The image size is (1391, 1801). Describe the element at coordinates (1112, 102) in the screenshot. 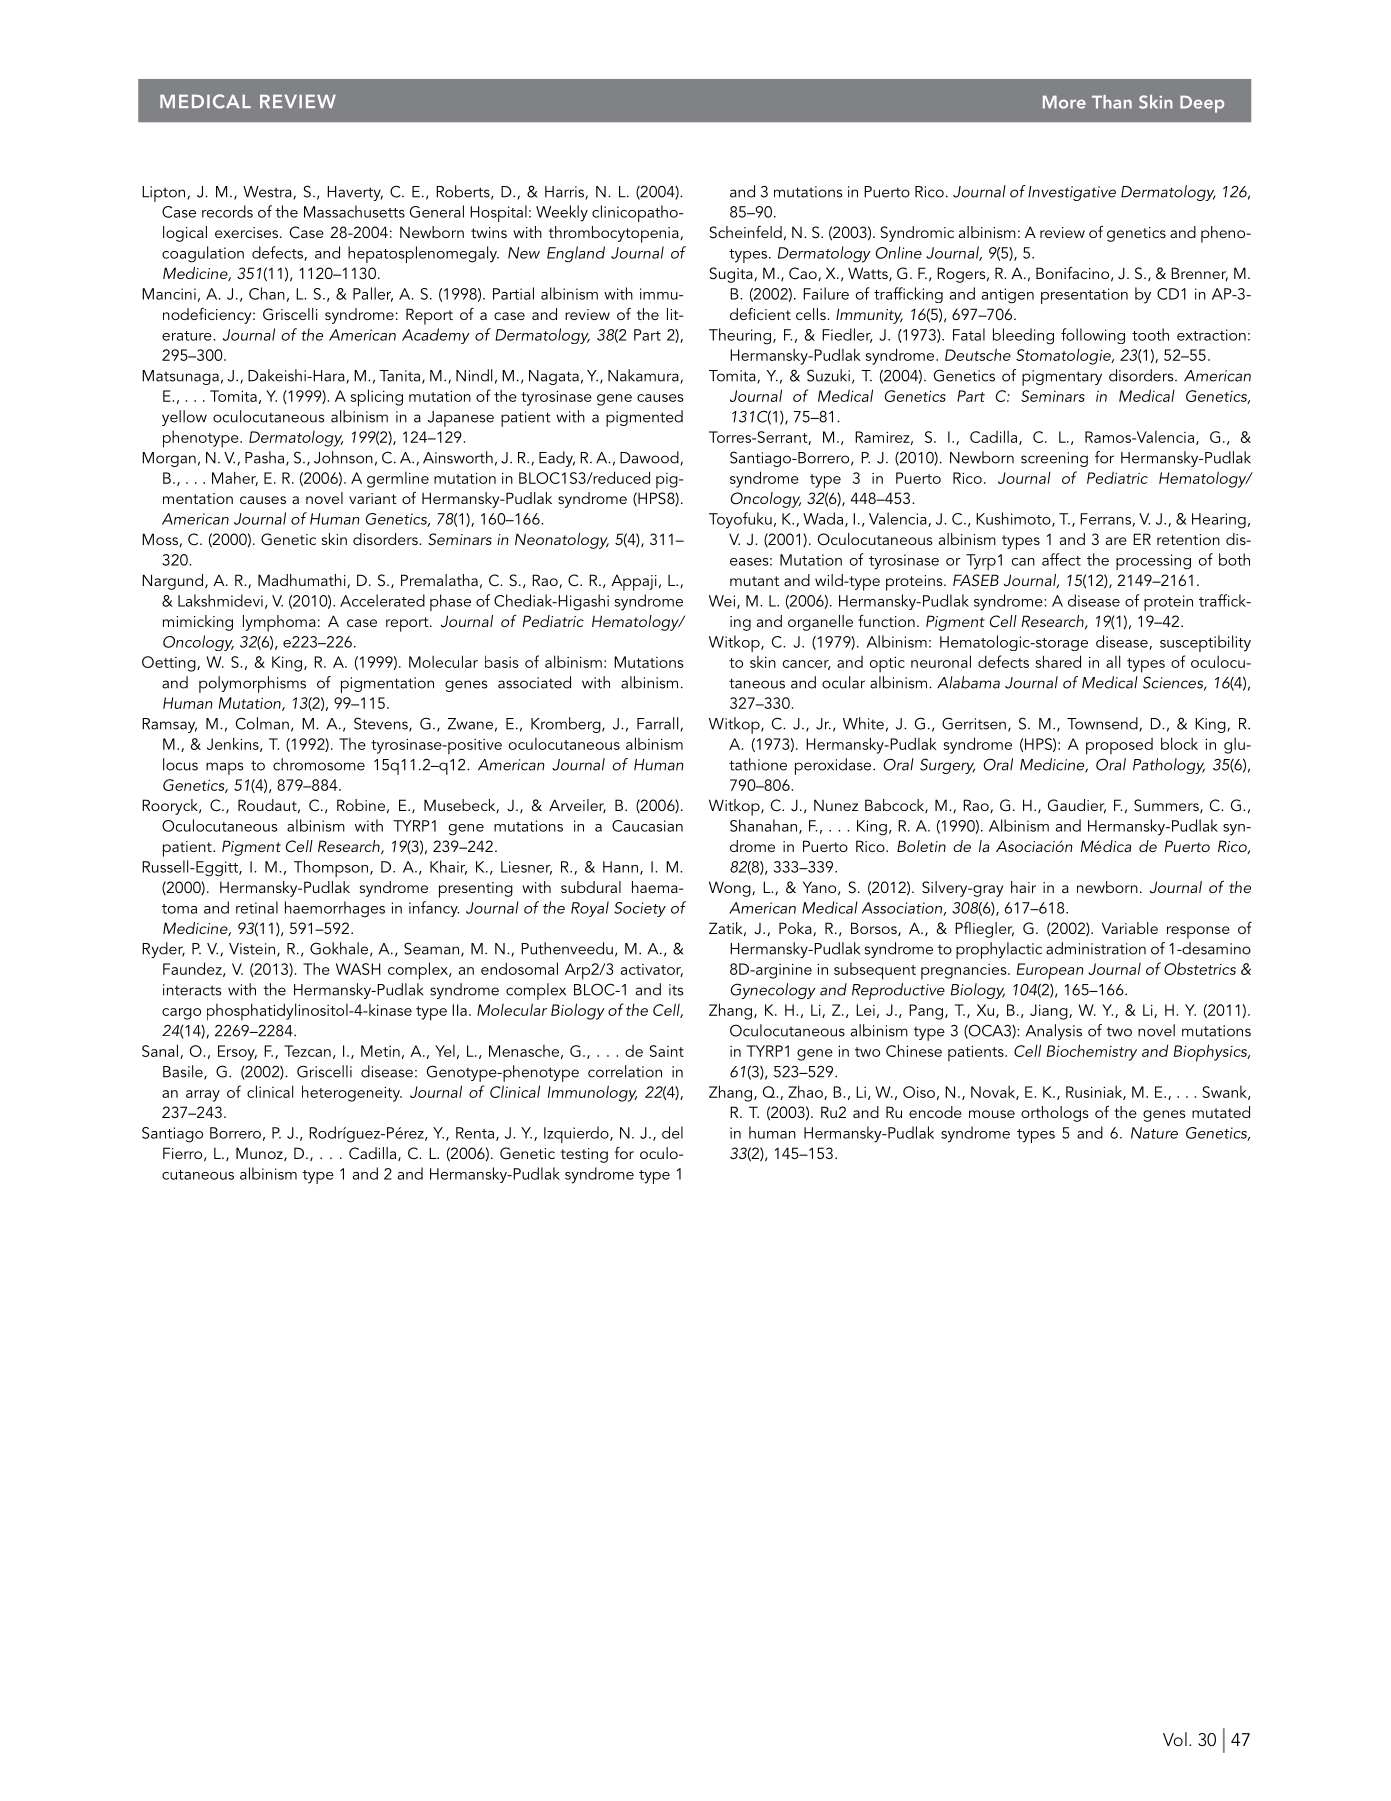

I see `Than` at that location.
